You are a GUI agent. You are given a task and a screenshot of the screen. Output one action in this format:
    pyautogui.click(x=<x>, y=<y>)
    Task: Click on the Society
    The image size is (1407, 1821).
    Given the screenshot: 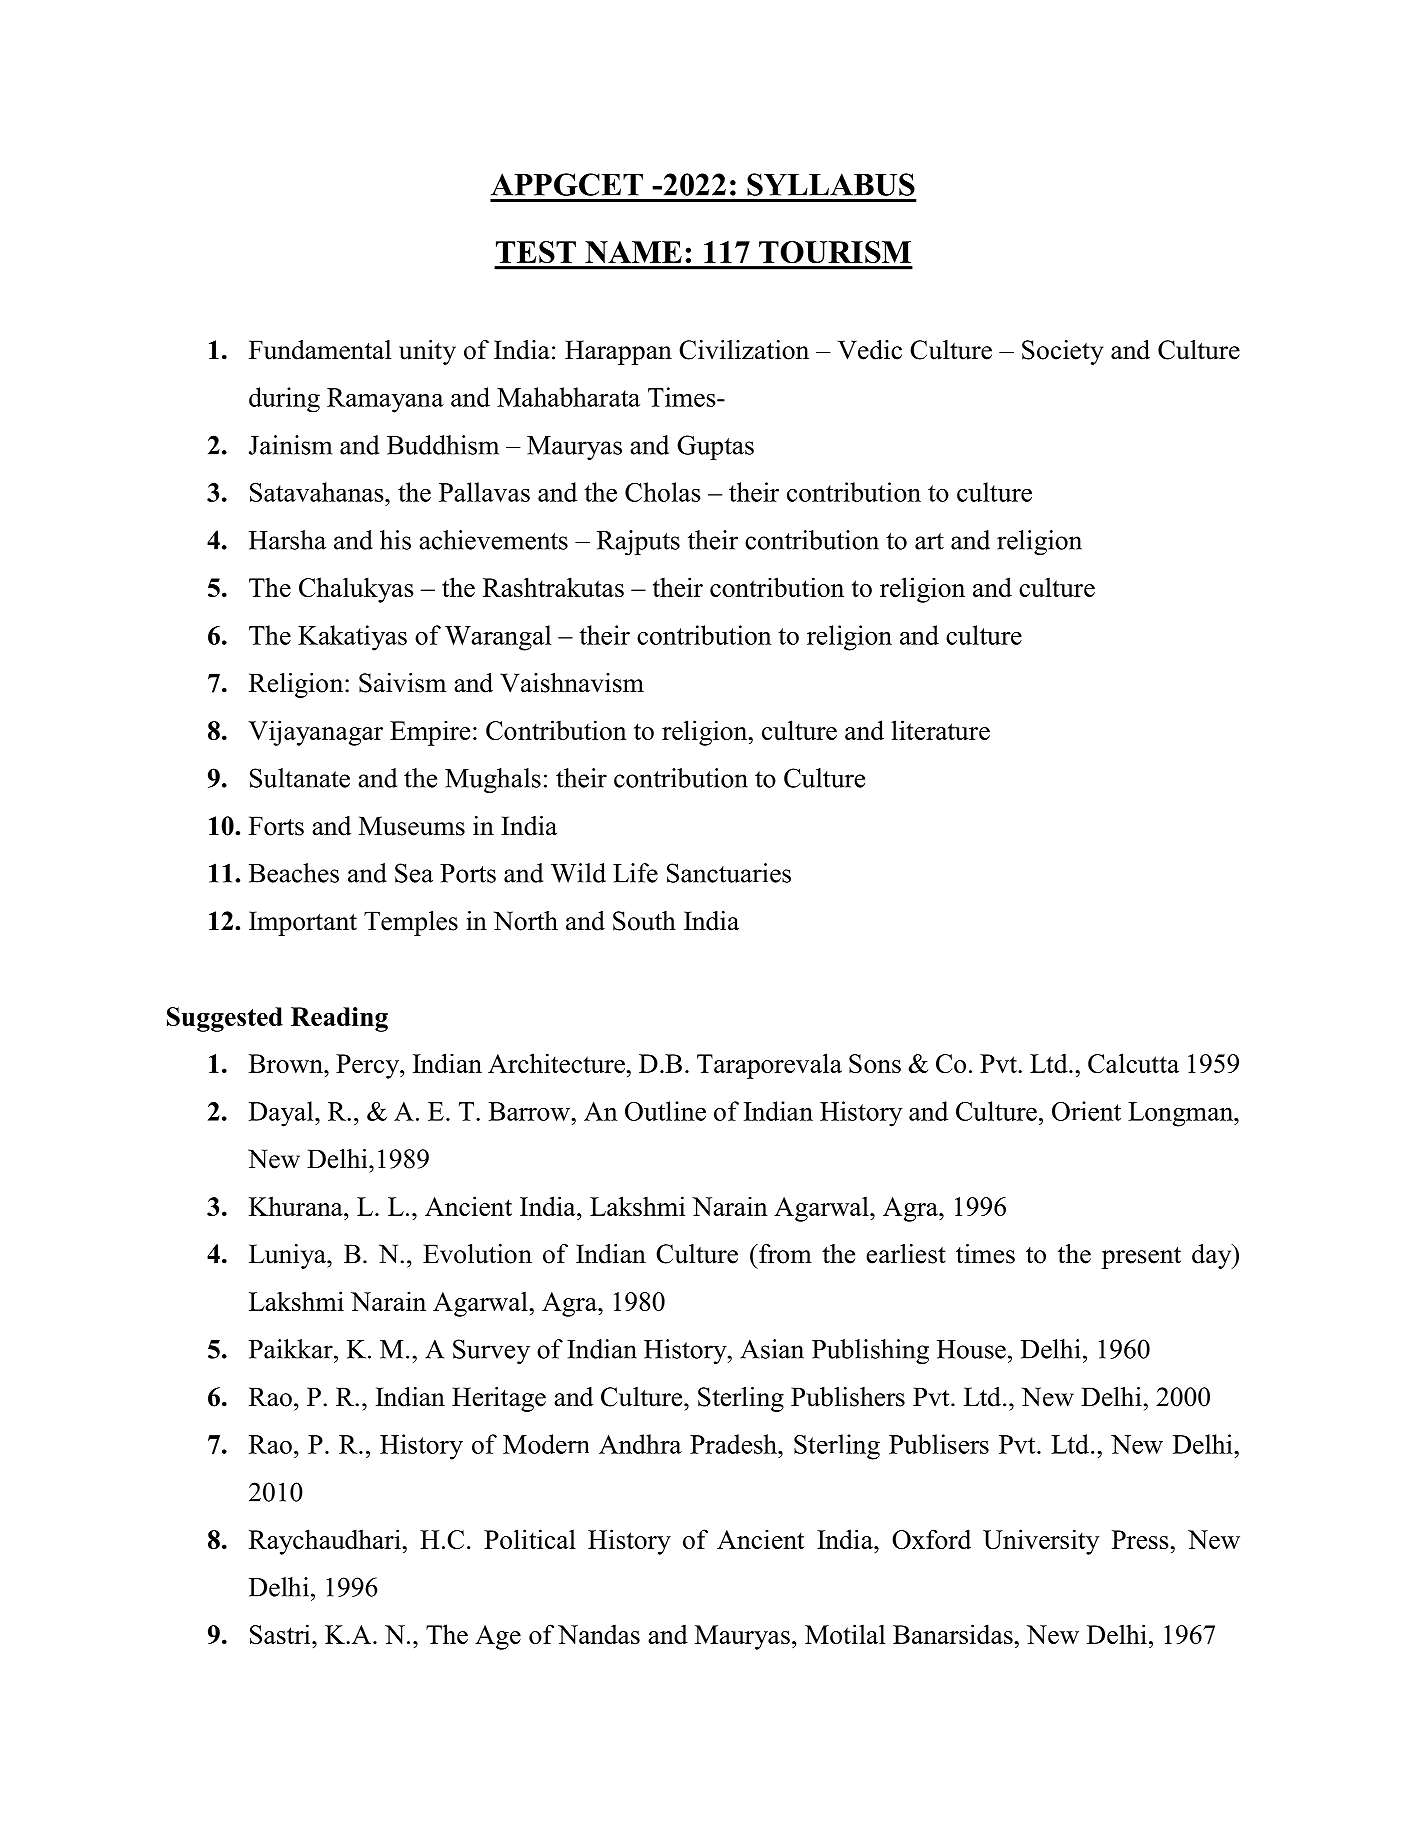 What is the action you would take?
    pyautogui.click(x=1062, y=352)
